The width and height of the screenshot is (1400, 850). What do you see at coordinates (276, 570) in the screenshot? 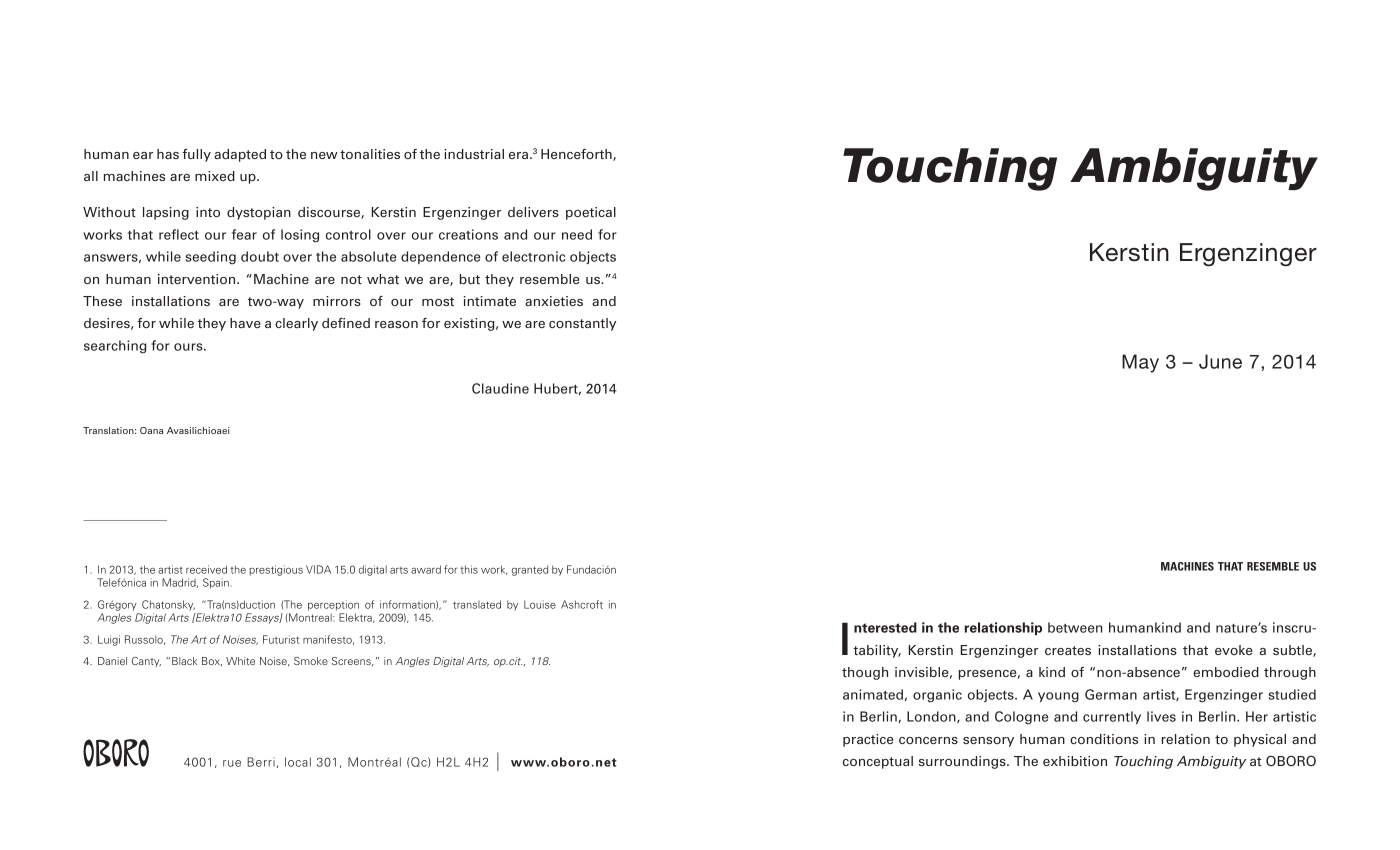
I see `prestigious` at bounding box center [276, 570].
